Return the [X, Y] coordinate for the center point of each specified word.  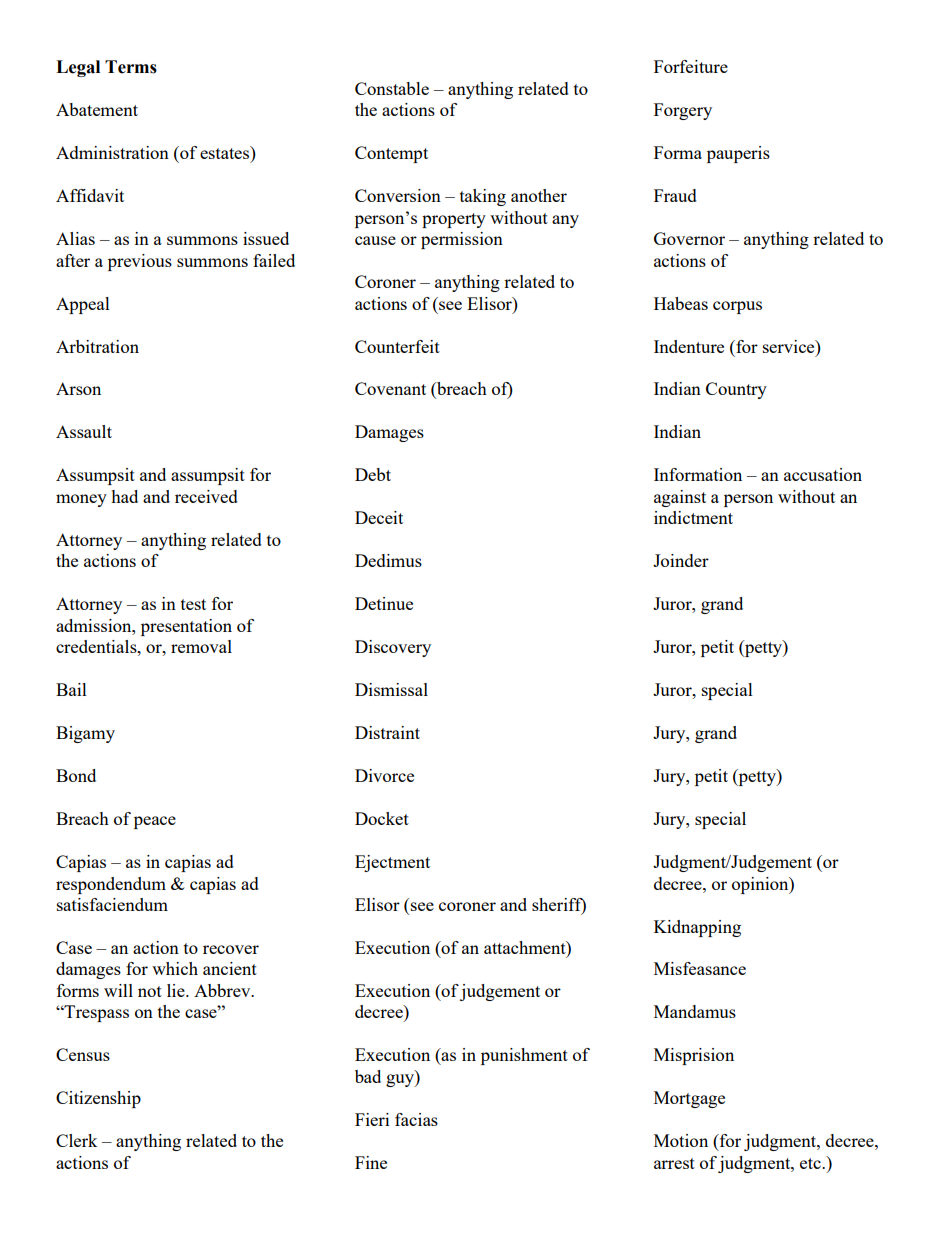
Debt [373, 474]
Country [736, 390]
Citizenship [98, 1099]
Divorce [384, 775]
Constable [392, 88]
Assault [84, 431]
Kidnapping [697, 928]
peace [155, 822]
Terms [131, 67]
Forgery [683, 111]
